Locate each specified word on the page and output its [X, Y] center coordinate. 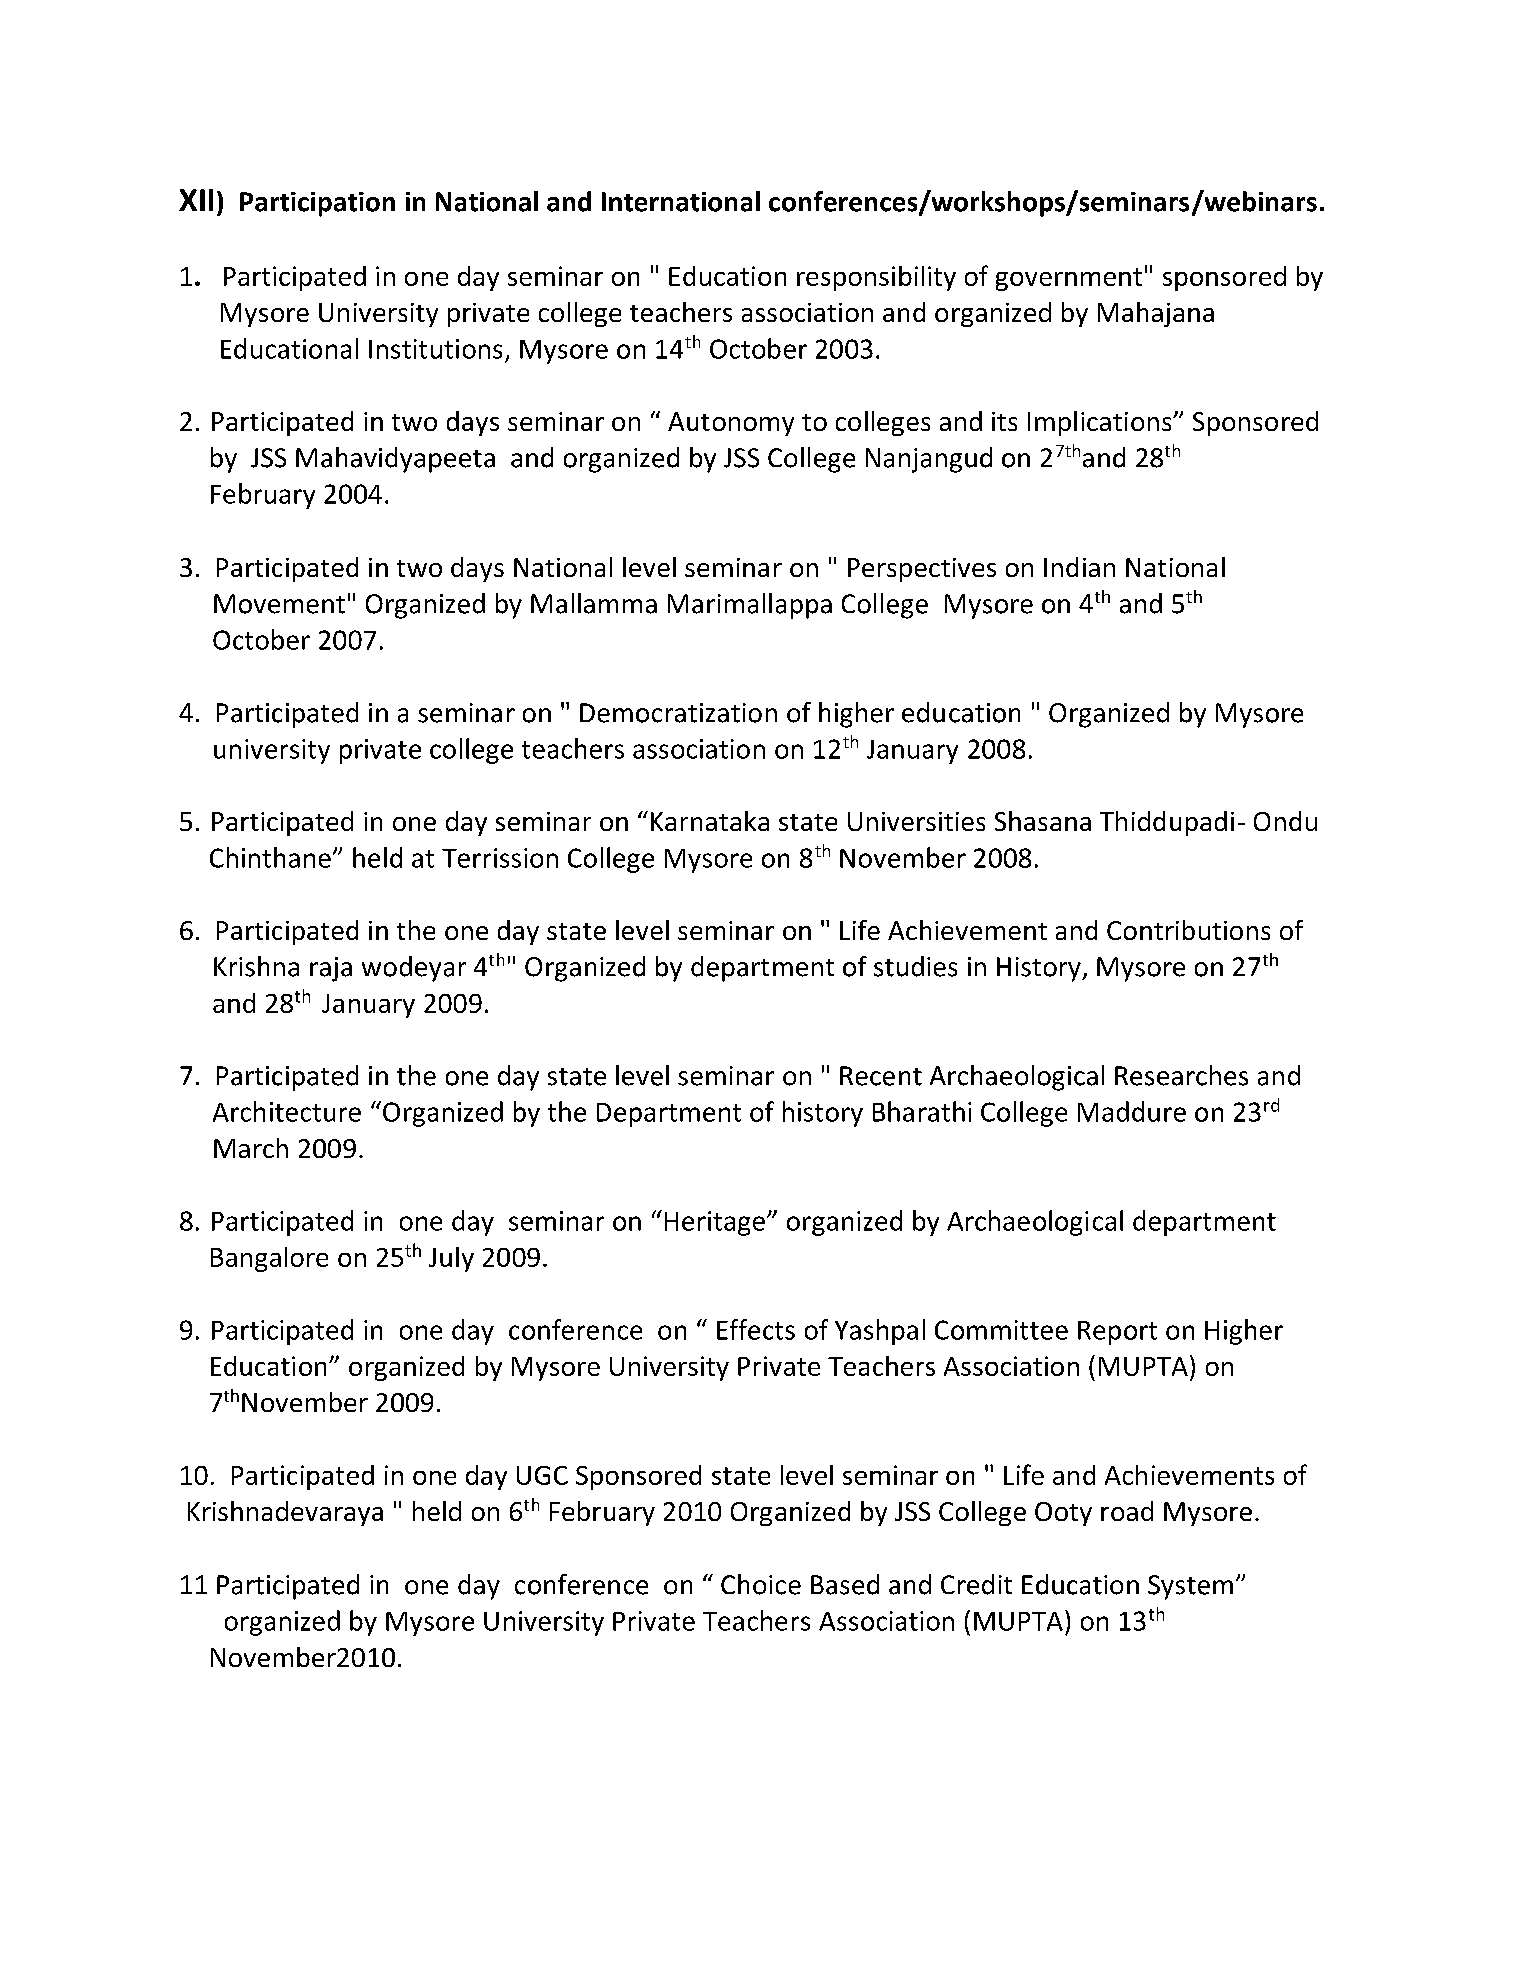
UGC [542, 1475]
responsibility [876, 278]
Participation [317, 204]
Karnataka [710, 821]
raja [331, 969]
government [1069, 279]
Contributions [1188, 930]
